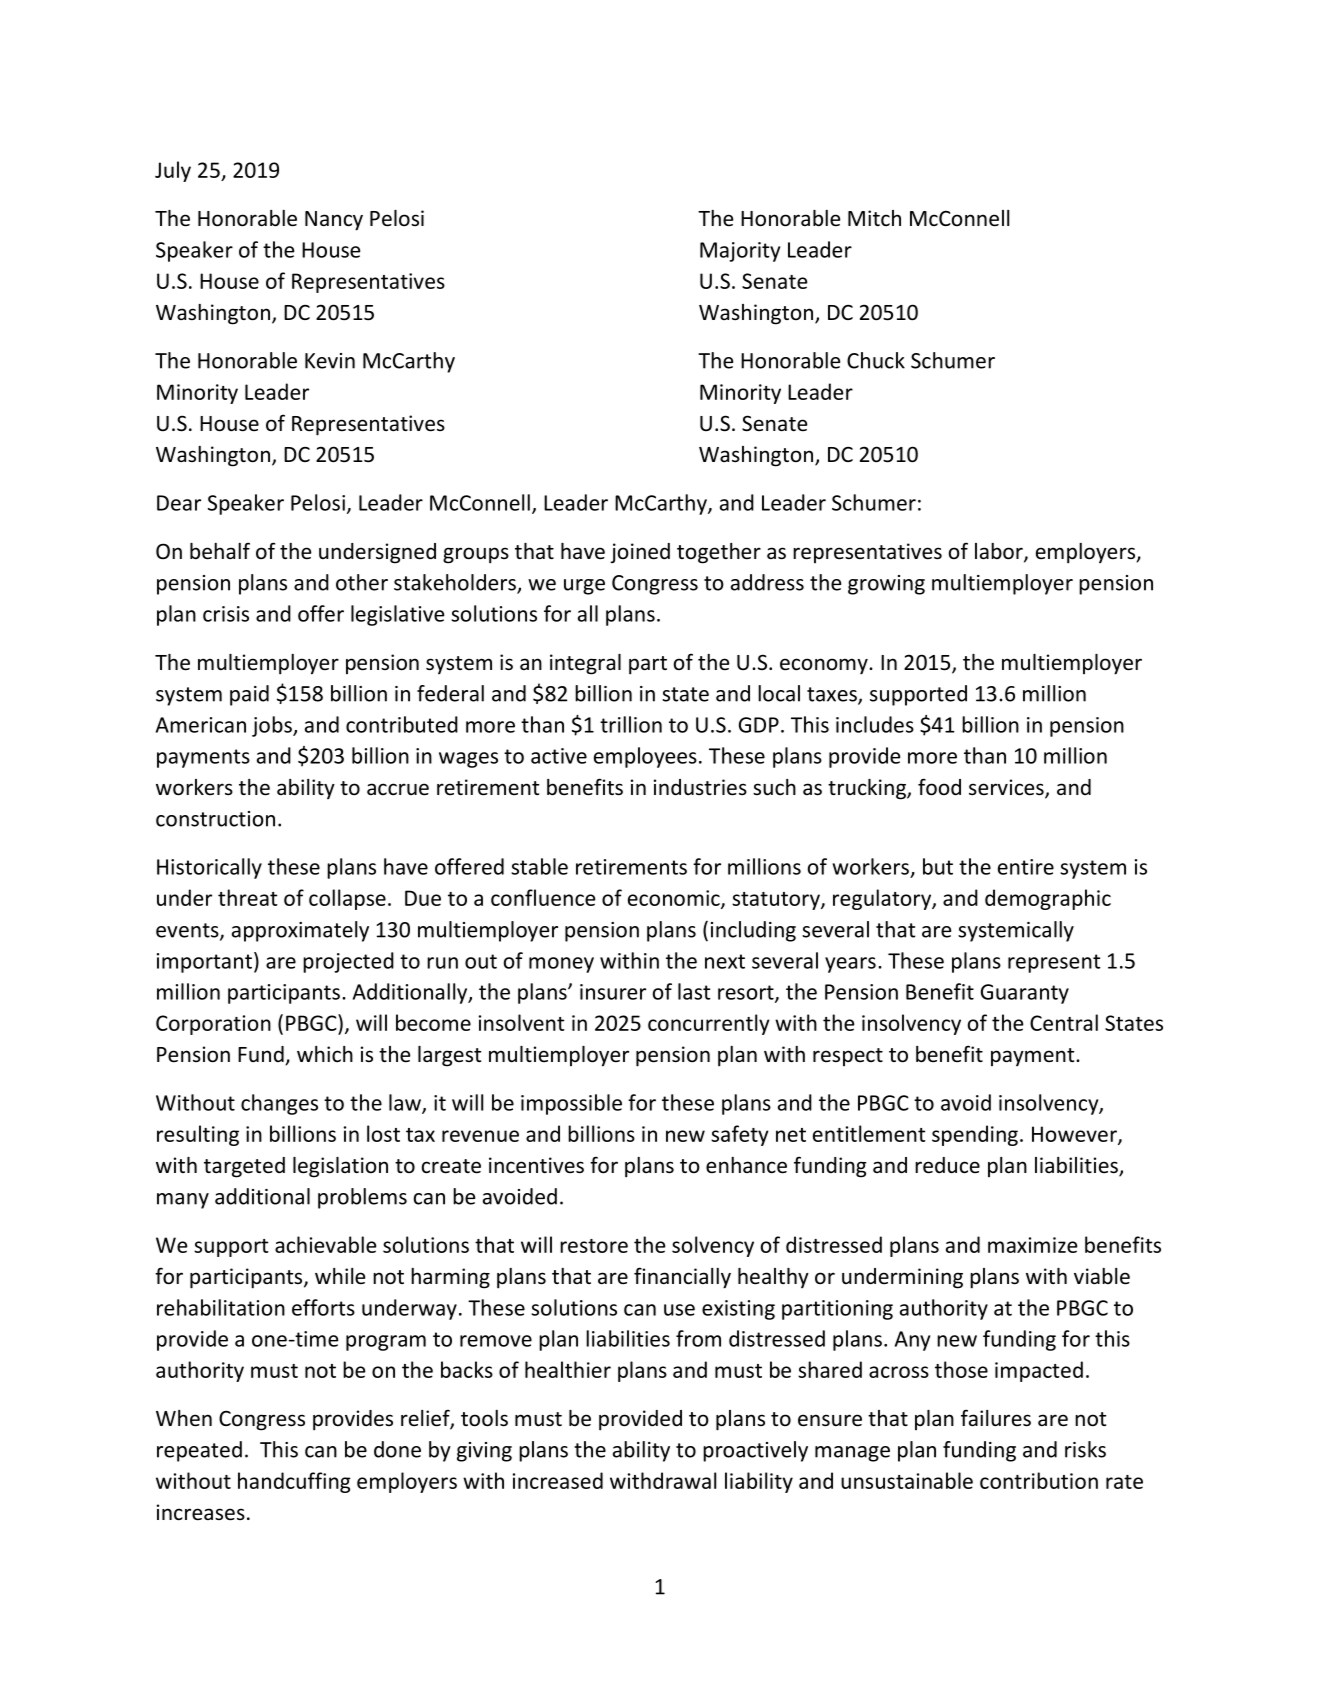 The width and height of the screenshot is (1319, 1707). Describe the element at coordinates (874, 218) in the screenshot. I see `Mitch` at that location.
